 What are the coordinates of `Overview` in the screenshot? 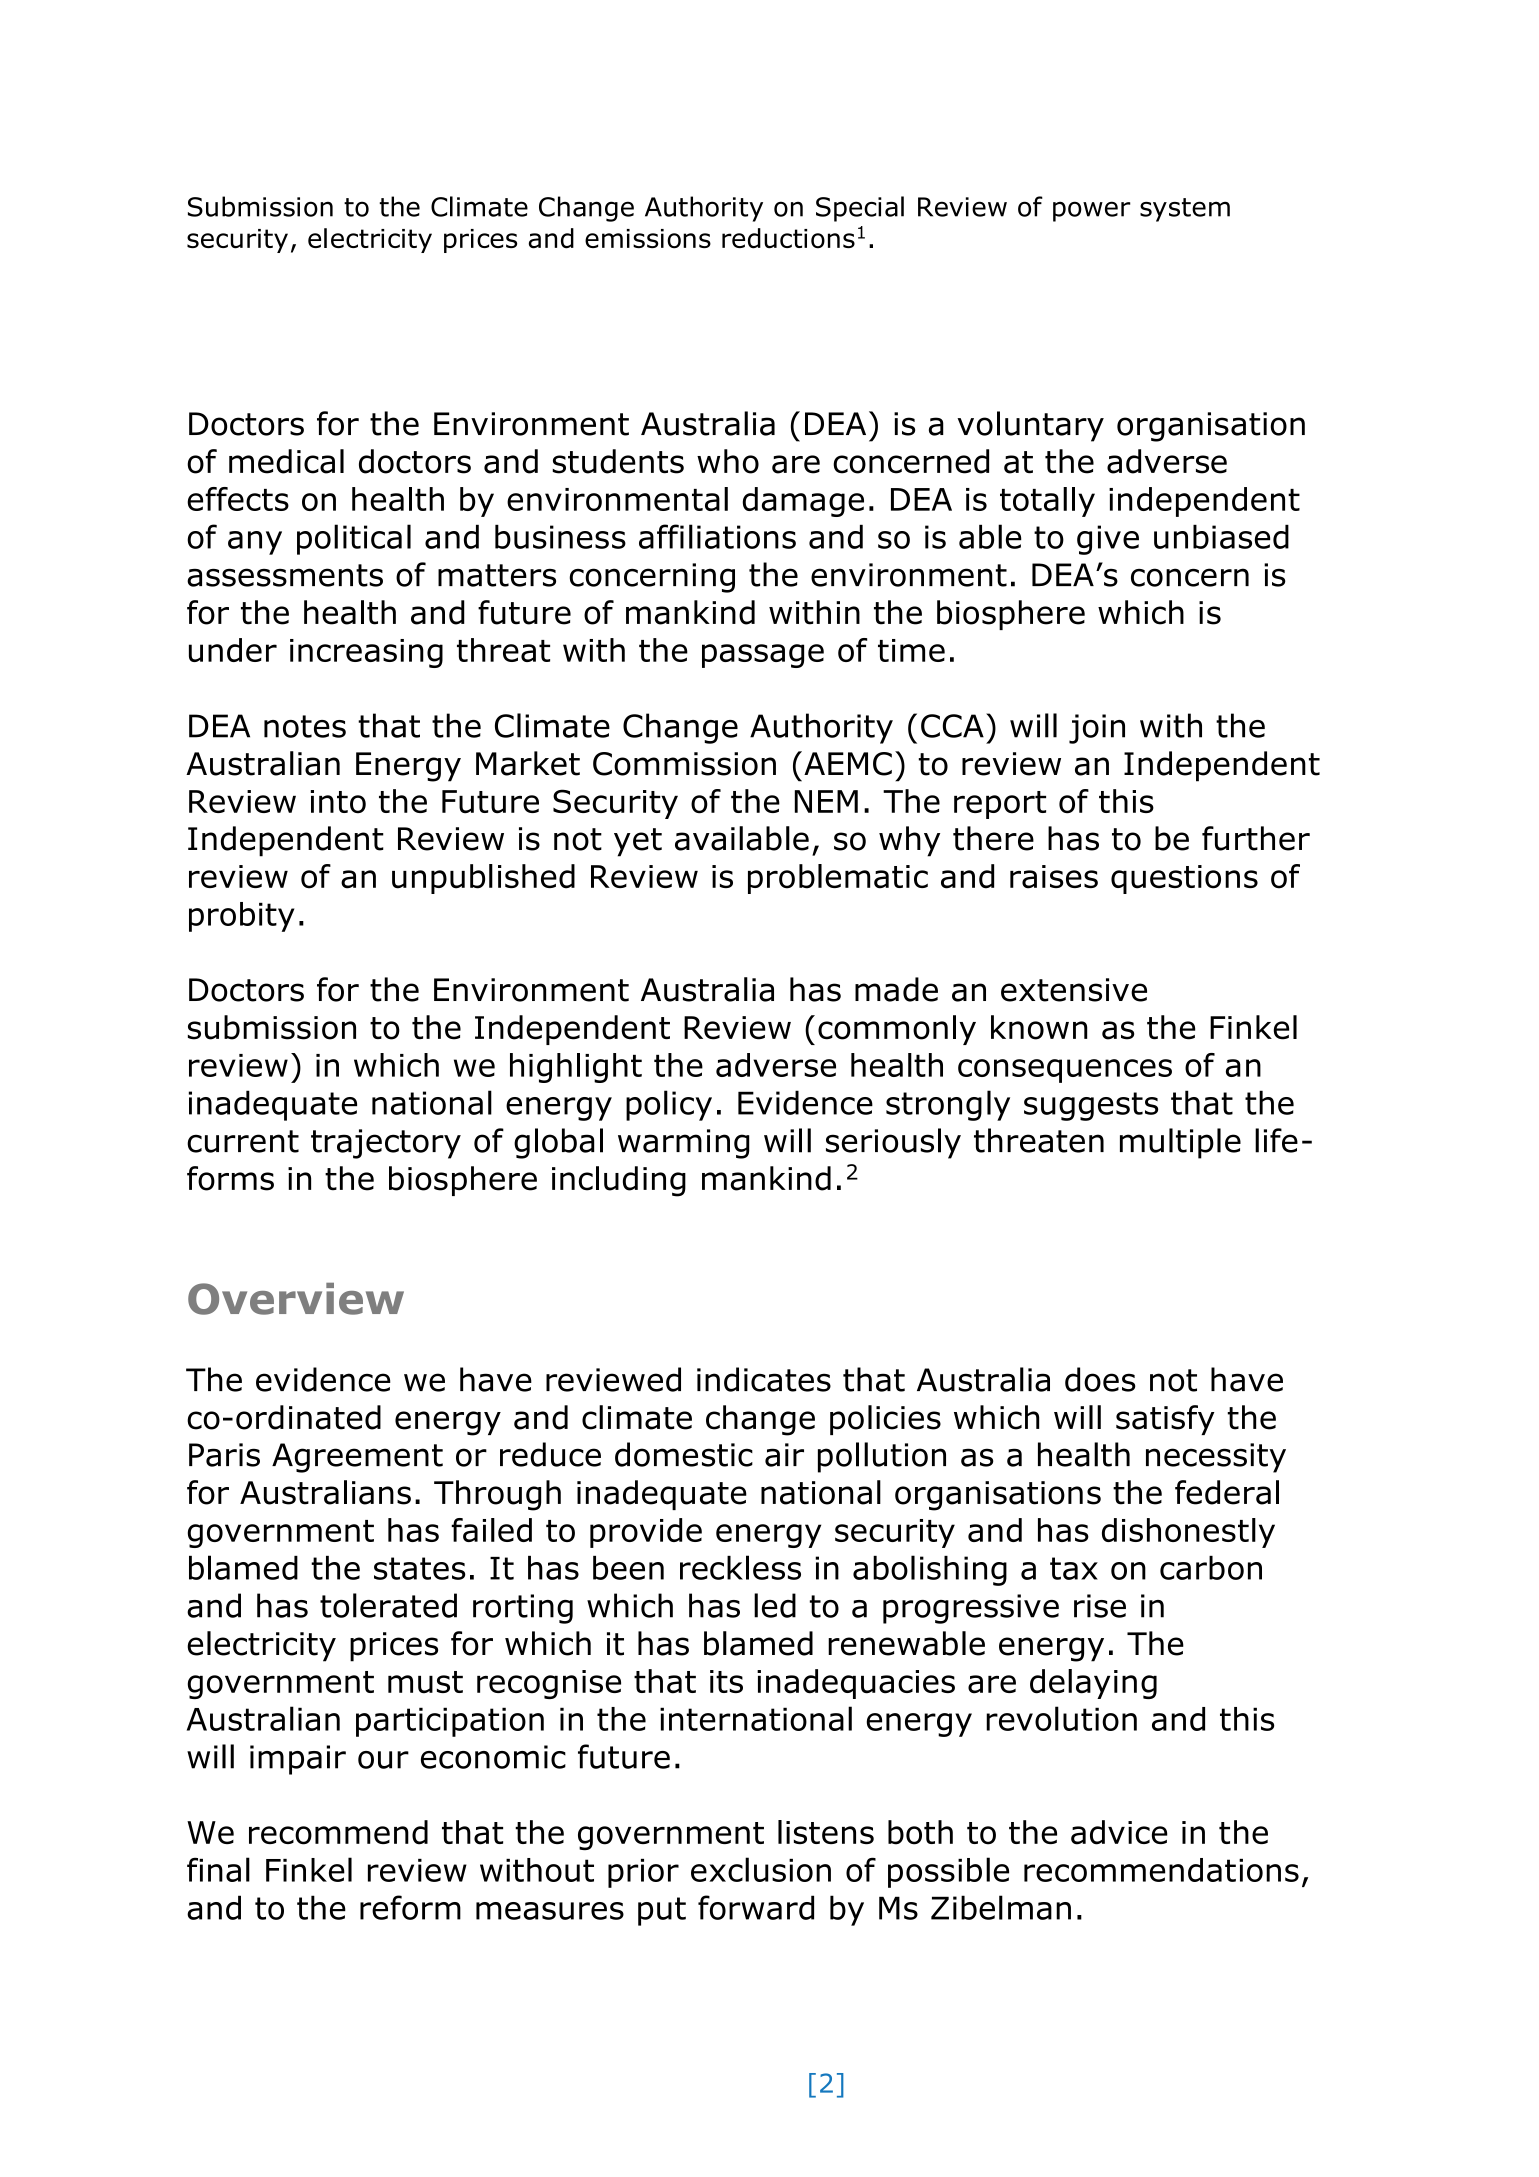 It's located at (296, 1299).
